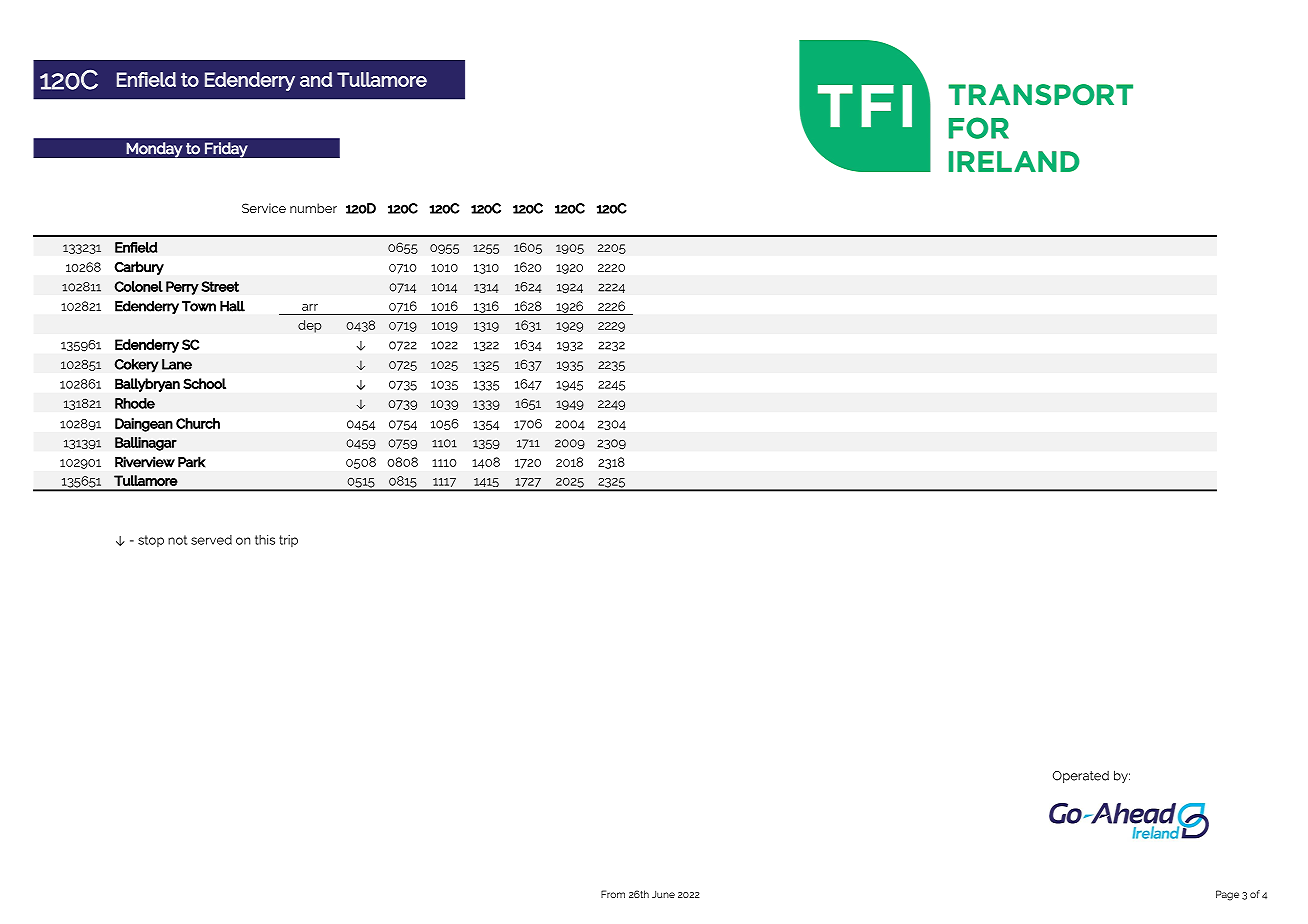 The height and width of the page is (924, 1308). Describe the element at coordinates (310, 326) in the page. I see `dep` at that location.
